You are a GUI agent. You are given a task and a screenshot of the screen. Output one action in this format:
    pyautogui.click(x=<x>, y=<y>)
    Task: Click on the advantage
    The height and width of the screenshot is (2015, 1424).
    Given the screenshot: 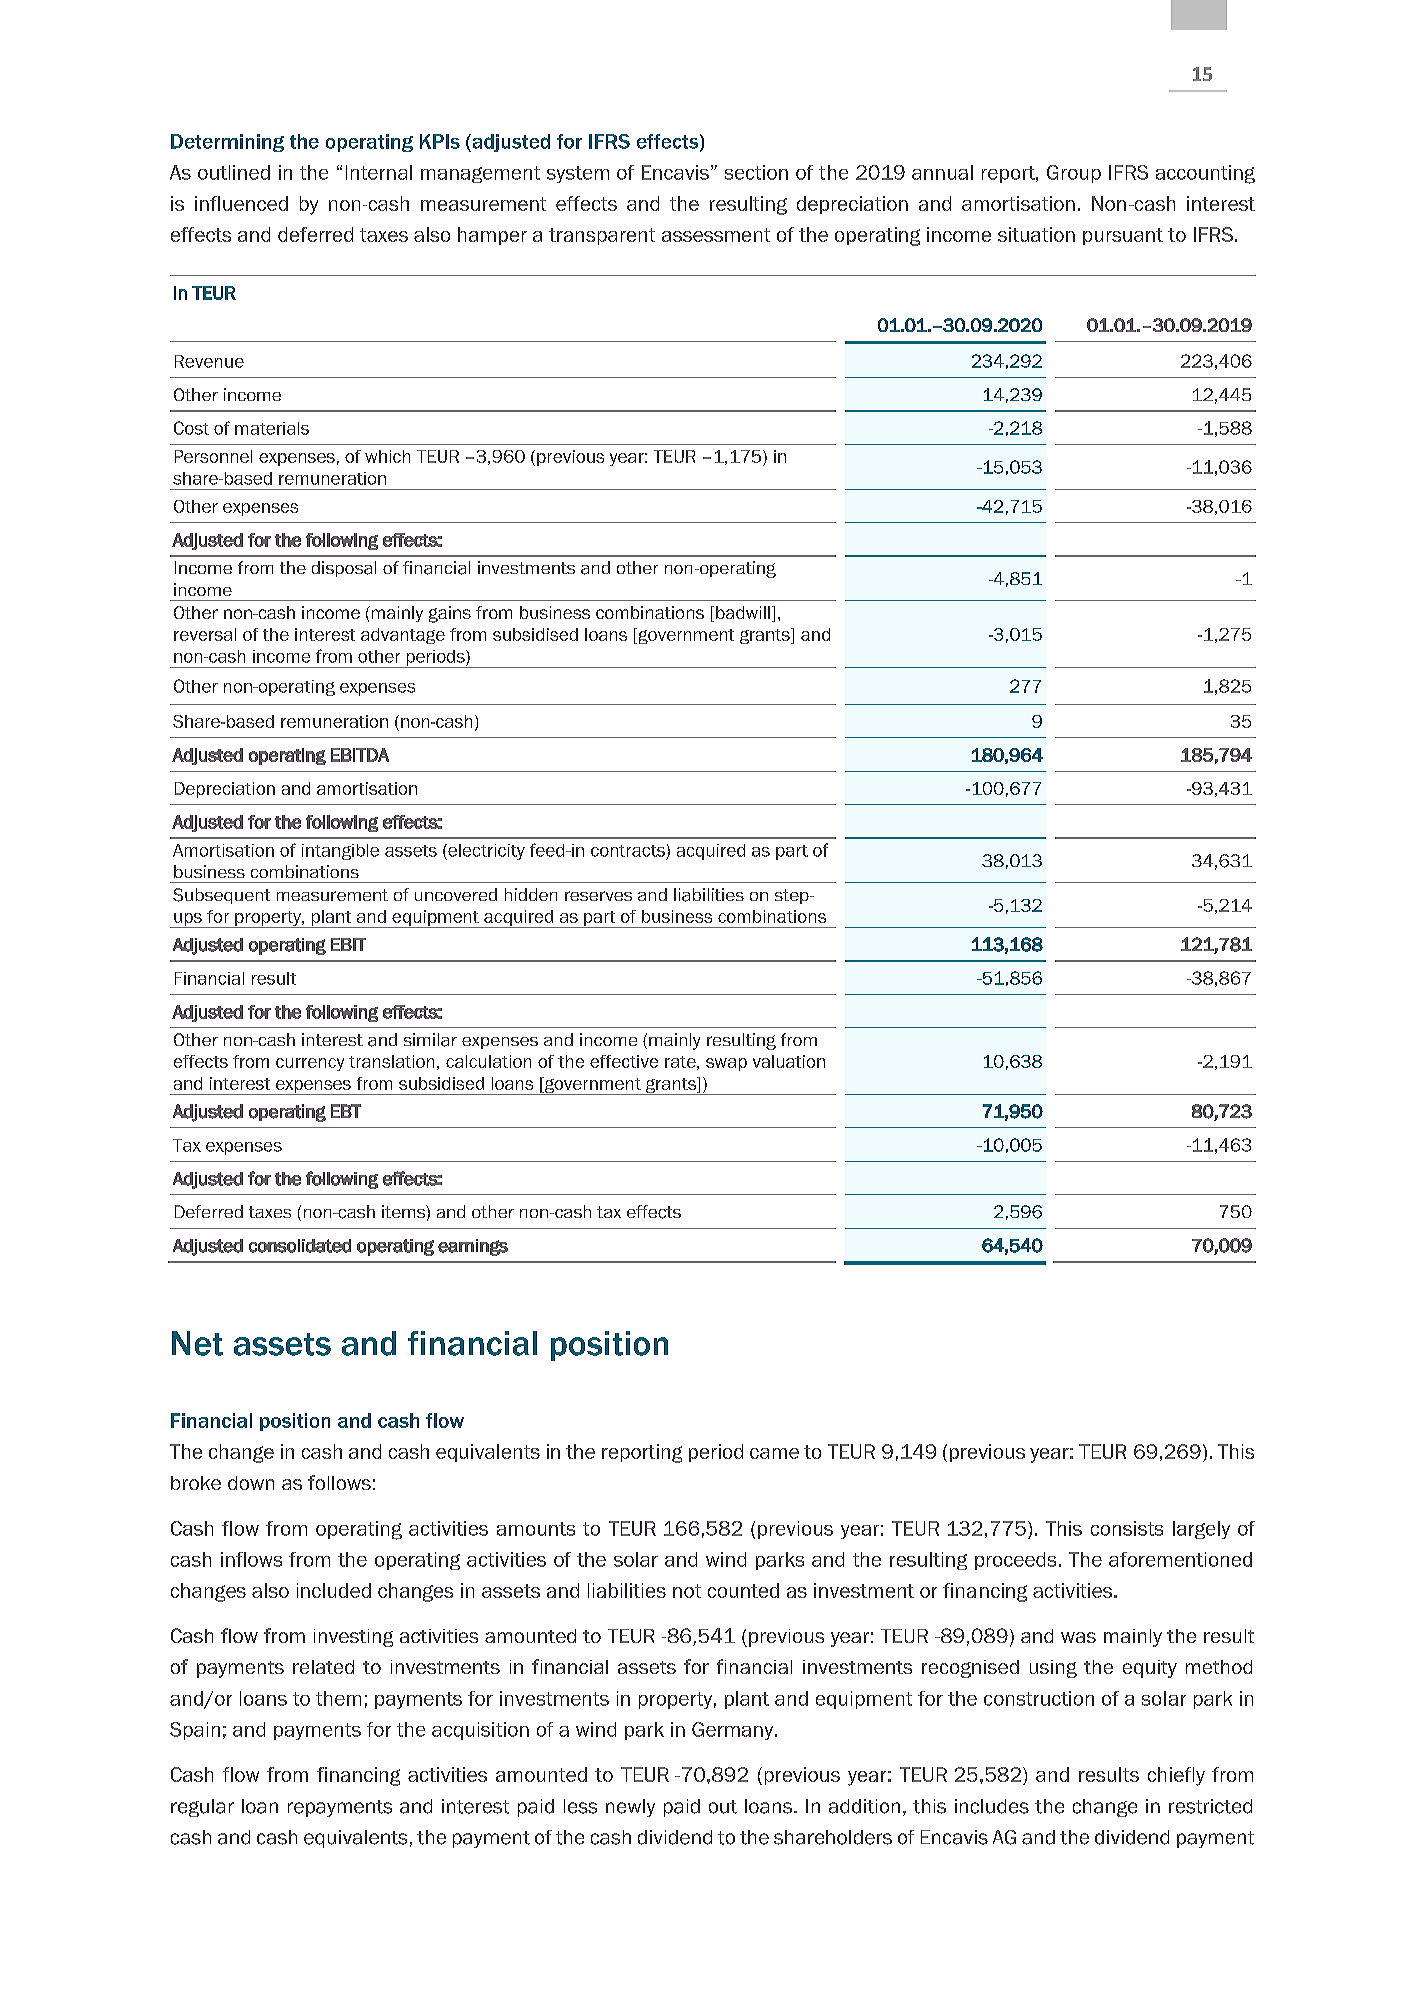 What is the action you would take?
    pyautogui.click(x=403, y=636)
